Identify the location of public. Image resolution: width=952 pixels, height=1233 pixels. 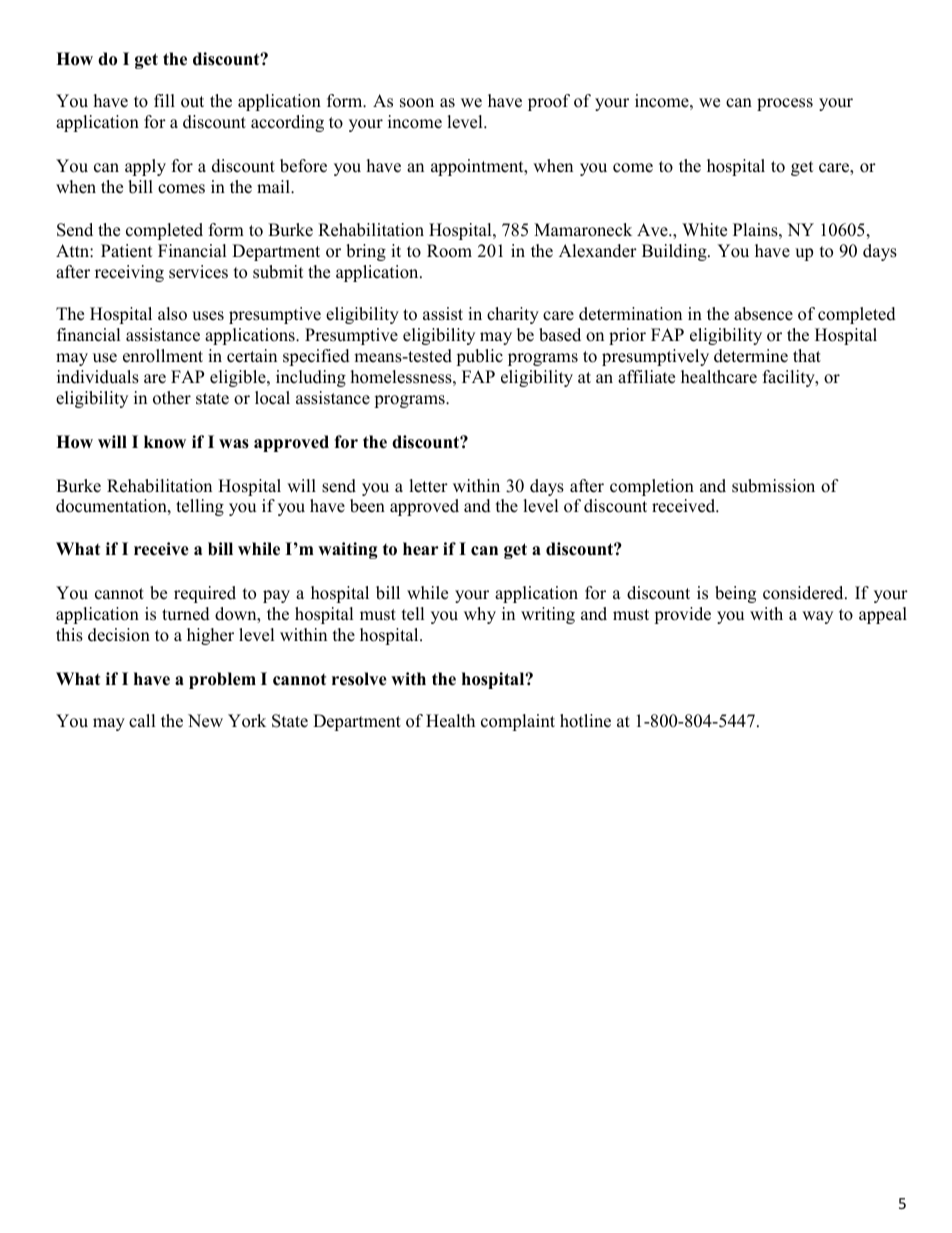
(479, 357).
